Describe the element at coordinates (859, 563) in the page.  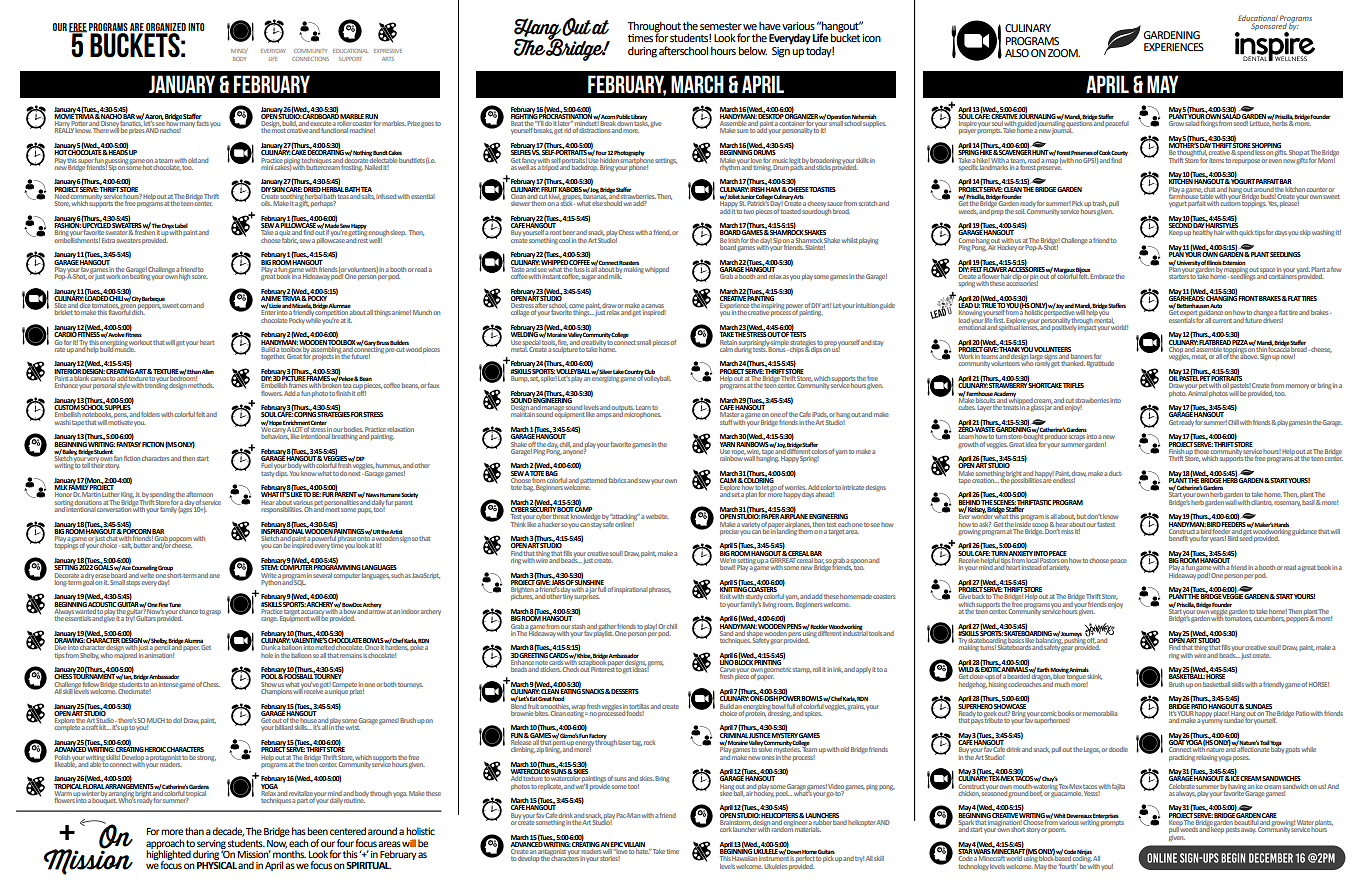
I see `spoon` at that location.
